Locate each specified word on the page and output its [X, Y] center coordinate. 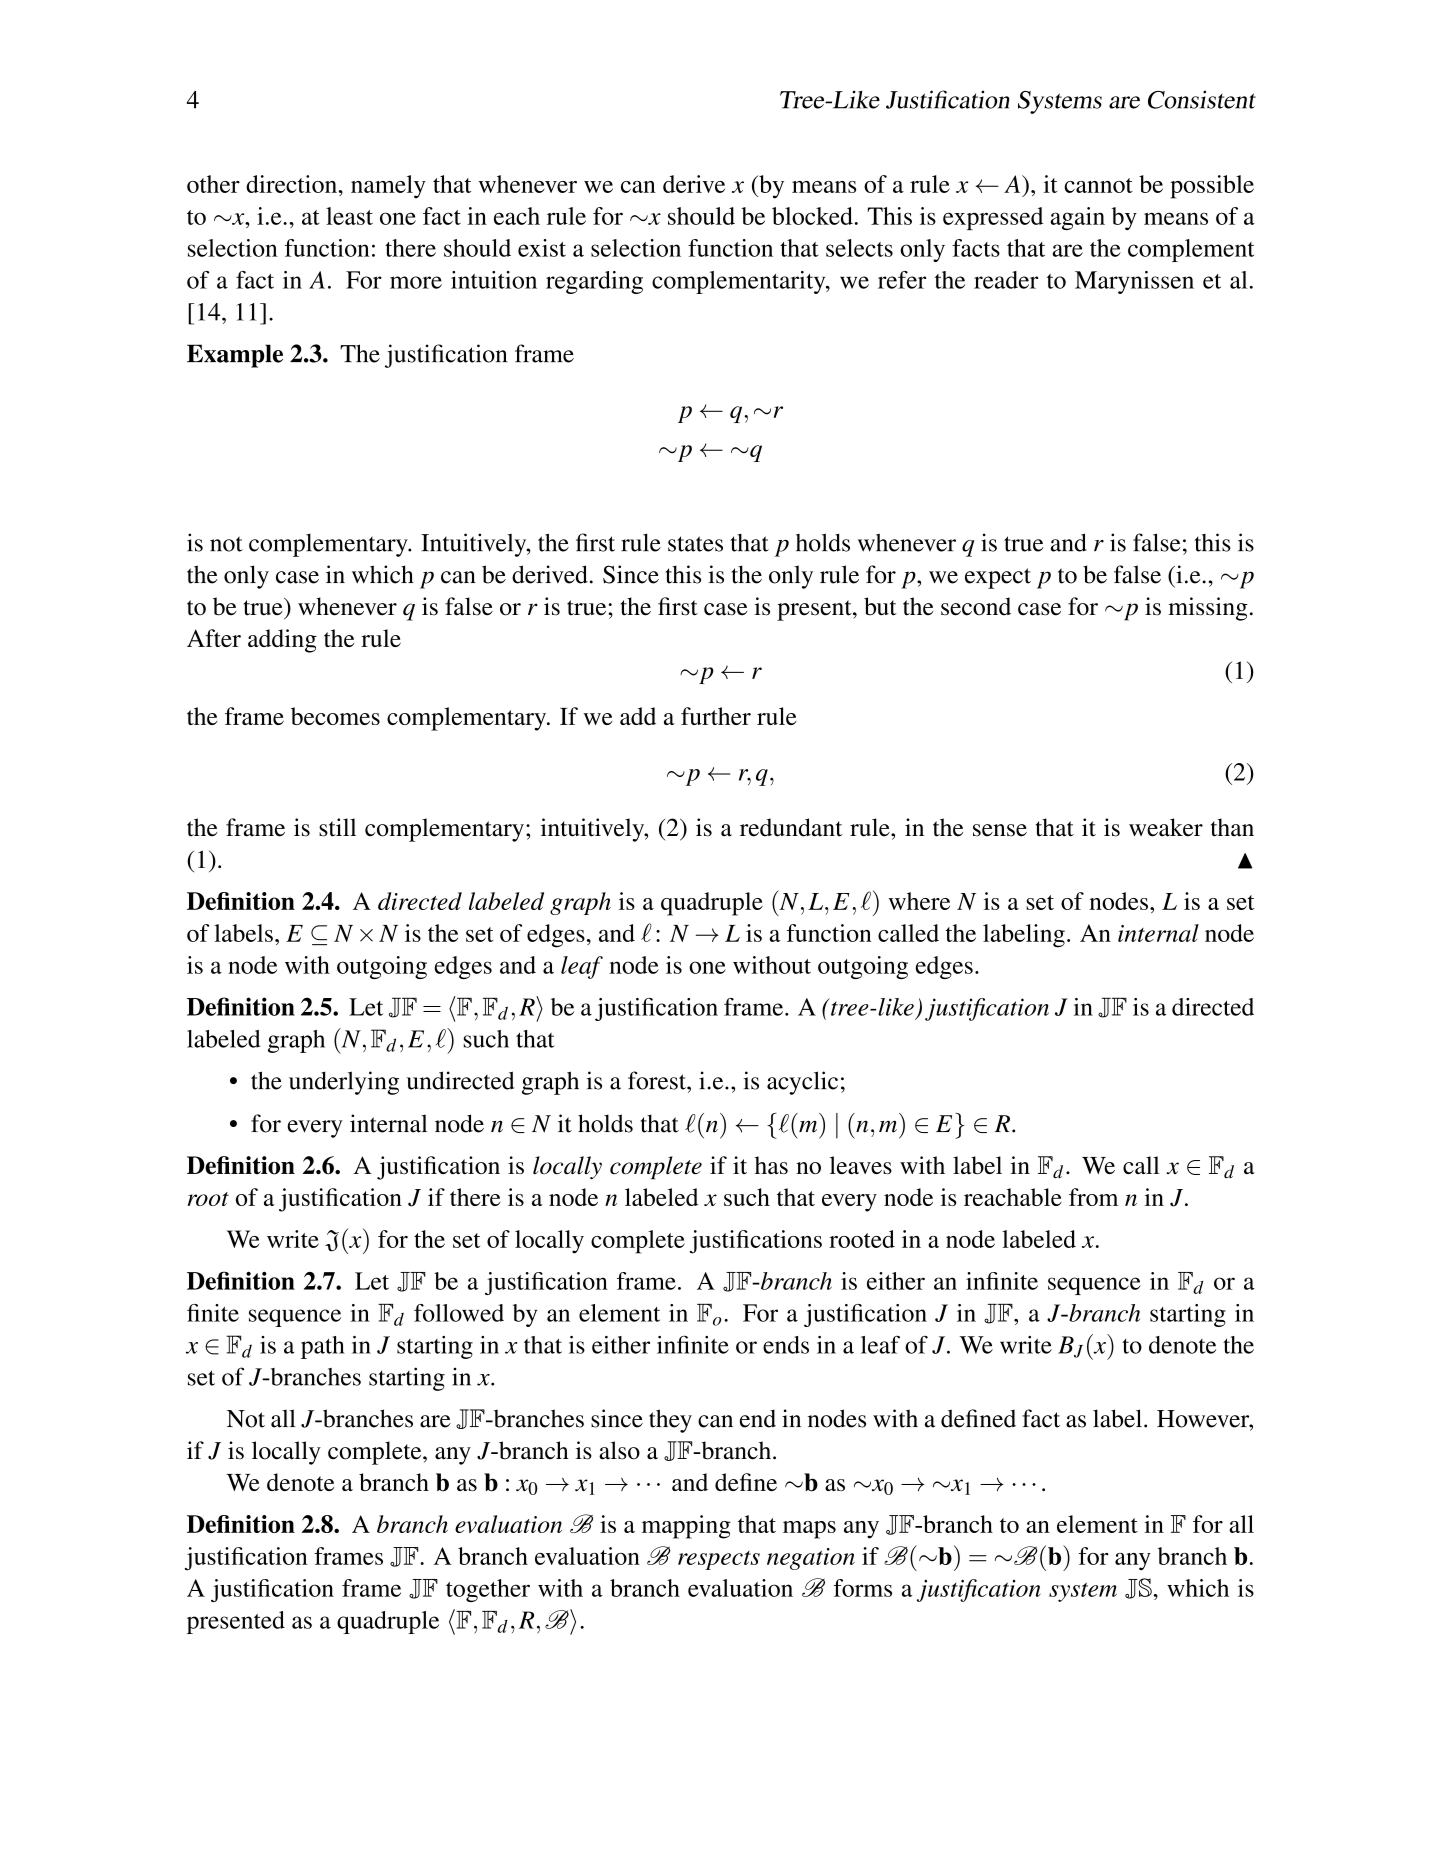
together [488, 1590]
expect [998, 578]
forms [863, 1588]
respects [719, 1560]
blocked [812, 216]
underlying [344, 1083]
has [771, 1165]
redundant [791, 827]
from [1093, 1197]
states [695, 544]
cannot [1098, 185]
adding [282, 641]
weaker [1166, 827]
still [337, 827]
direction [291, 184]
